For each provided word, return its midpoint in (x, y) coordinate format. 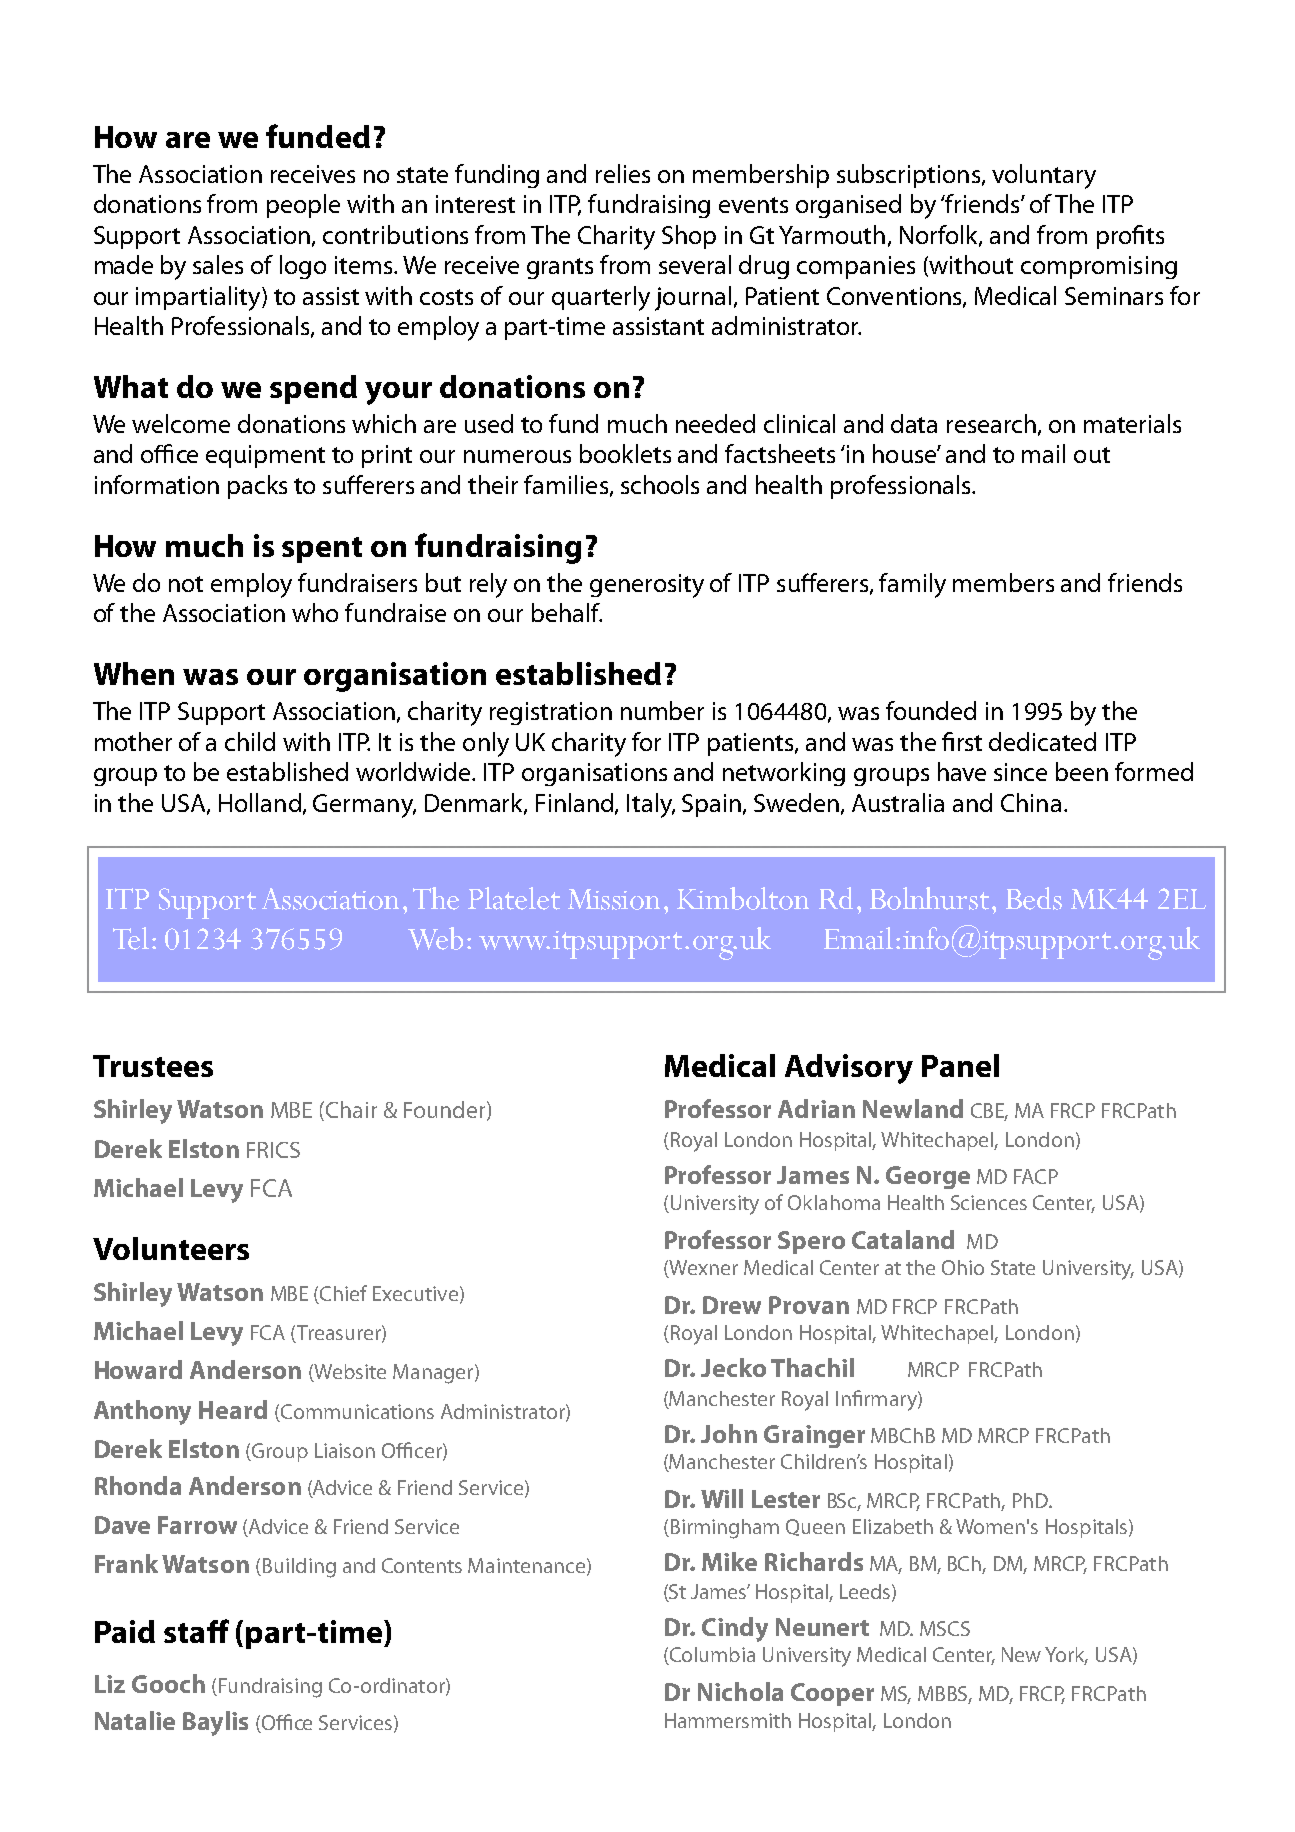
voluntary (1044, 176)
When (134, 673)
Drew (732, 1305)
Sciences (989, 1202)
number (662, 710)
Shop (689, 237)
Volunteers (171, 1248)
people (303, 206)
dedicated (1042, 741)
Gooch (168, 1683)
